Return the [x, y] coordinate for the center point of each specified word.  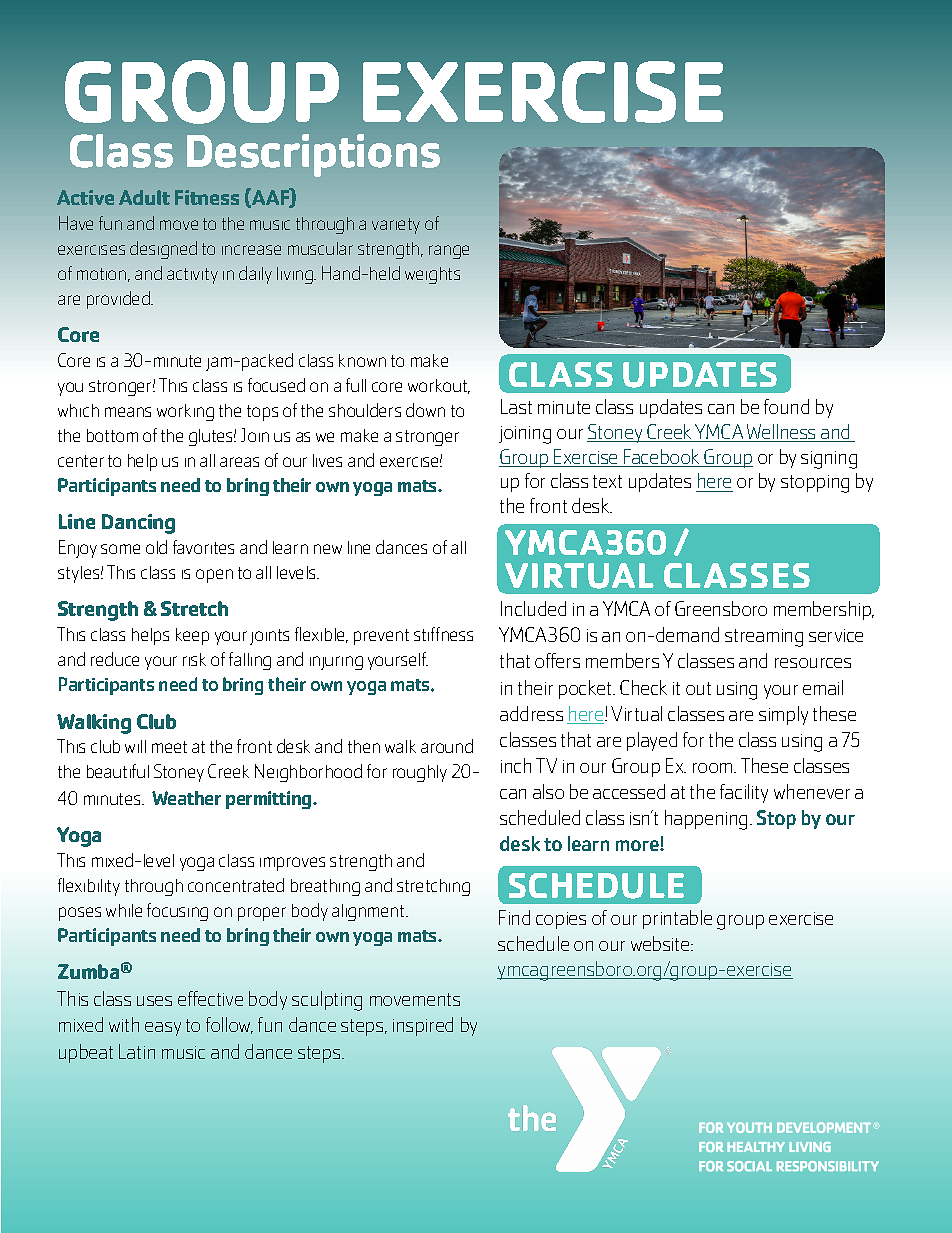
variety [396, 226]
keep [192, 636]
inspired [423, 1026]
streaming [764, 638]
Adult [144, 197]
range [449, 252]
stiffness [443, 634]
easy [163, 1029]
